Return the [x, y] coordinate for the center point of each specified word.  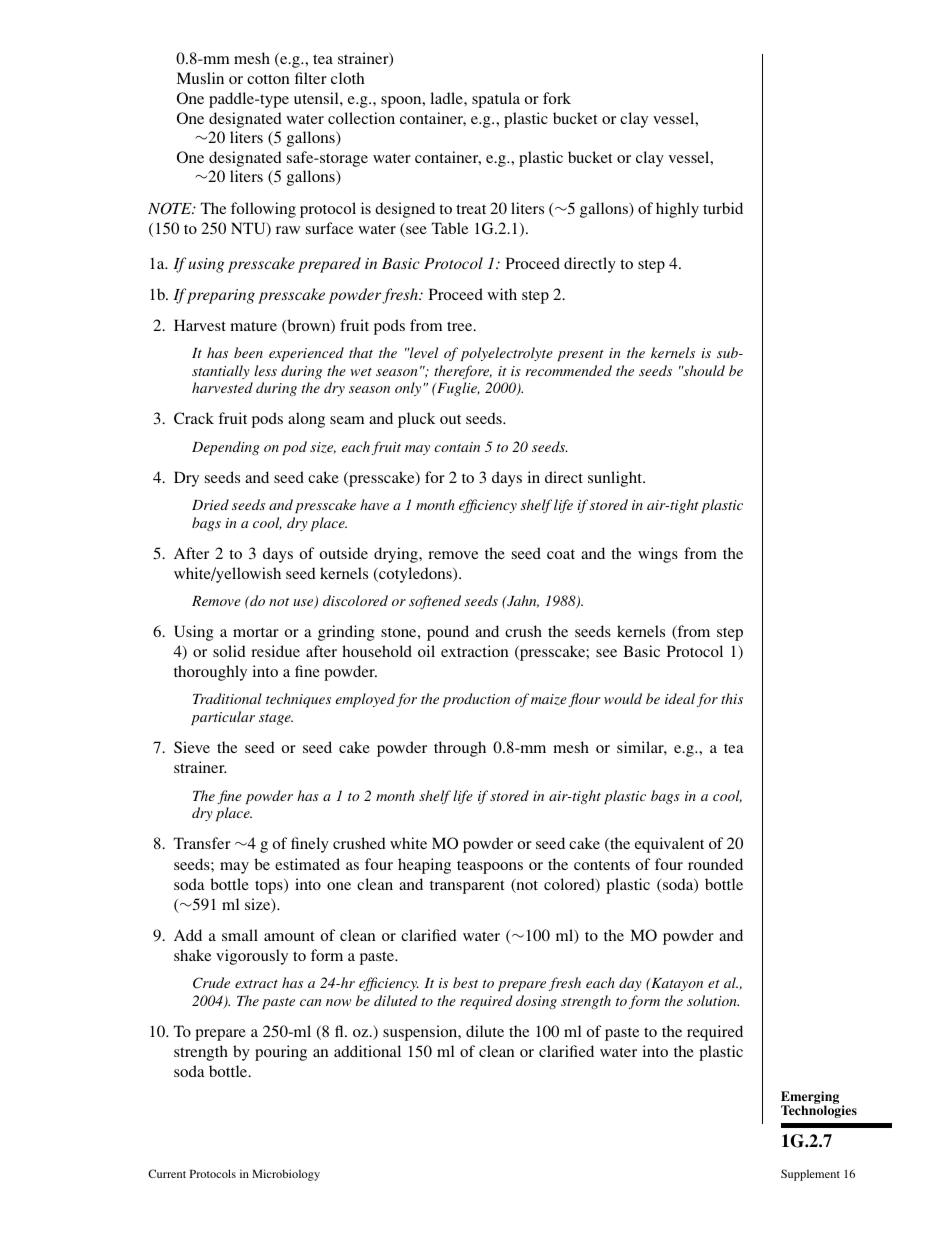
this [732, 698]
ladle [447, 98]
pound [448, 633]
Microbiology [286, 1175]
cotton [268, 79]
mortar [256, 632]
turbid [723, 208]
